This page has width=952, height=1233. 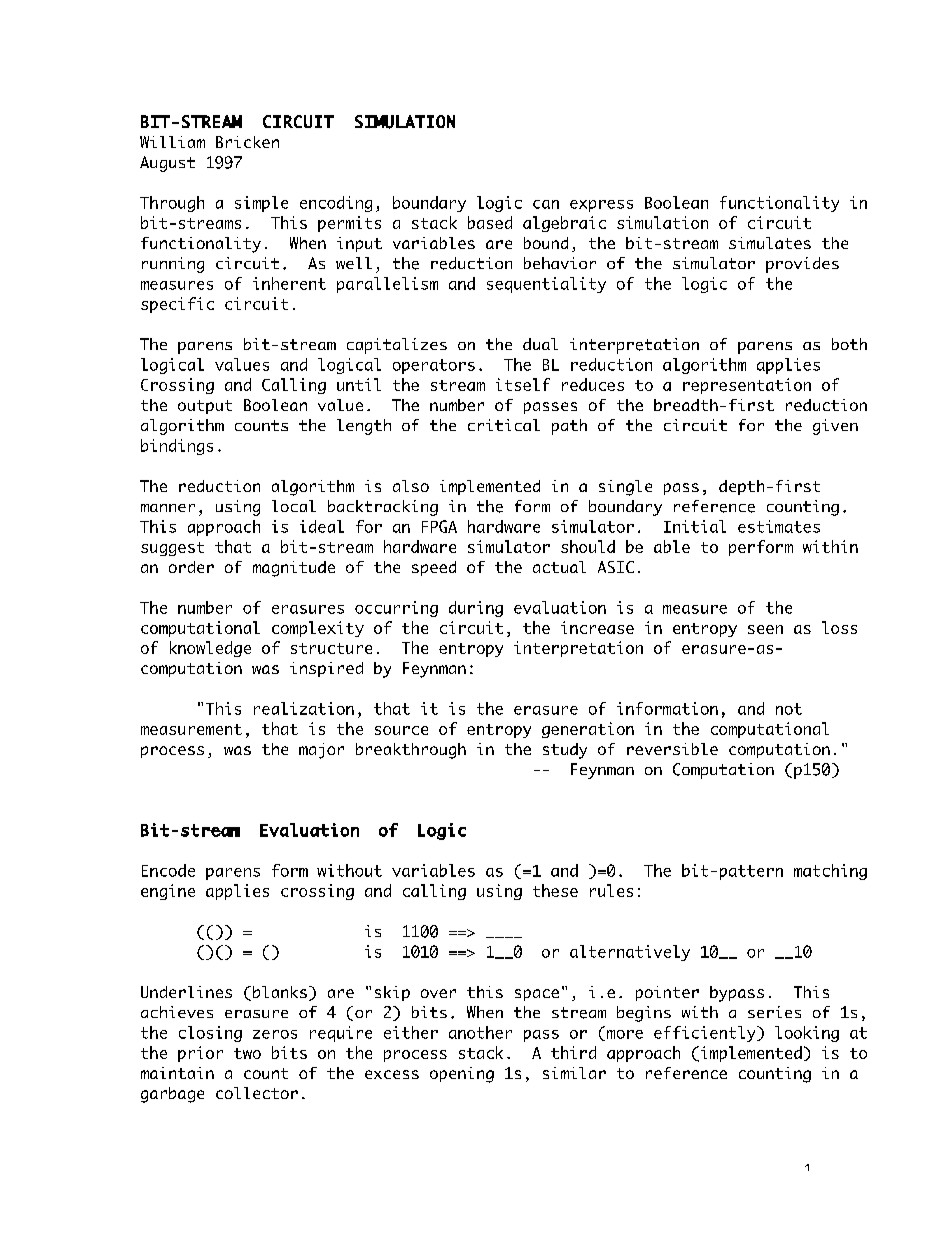 I want to click on estimates, so click(x=779, y=526).
